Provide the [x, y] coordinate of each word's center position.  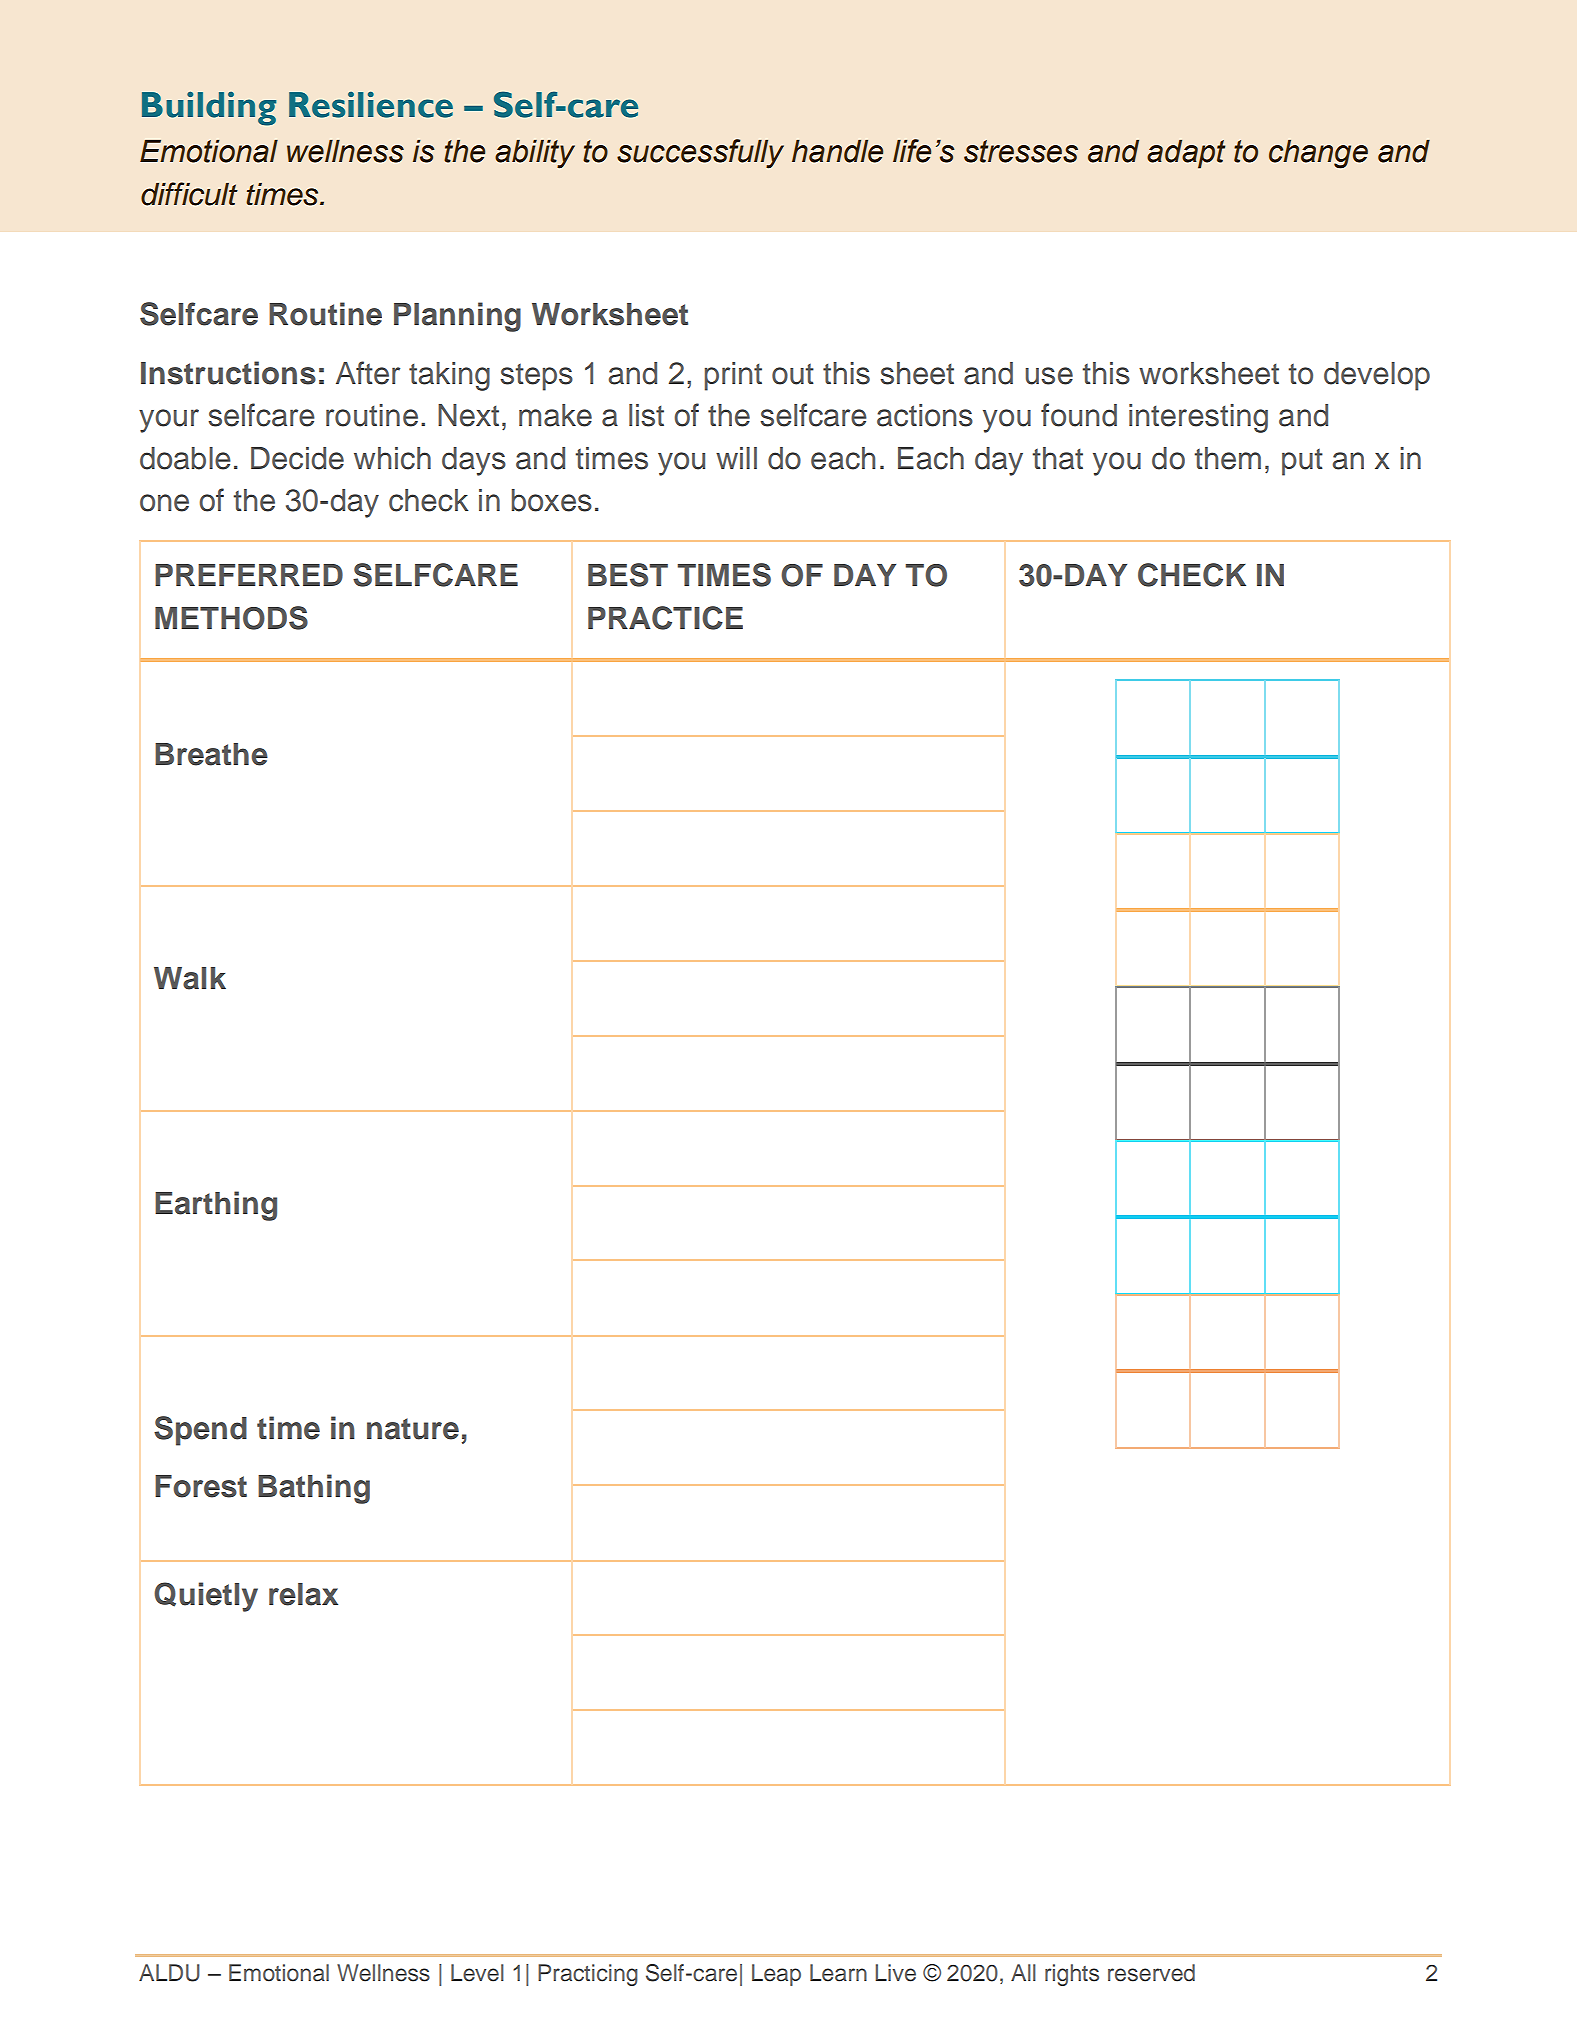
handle [837, 151]
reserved [1151, 1973]
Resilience [371, 104]
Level [477, 1973]
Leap [776, 1975]
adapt [1186, 154]
